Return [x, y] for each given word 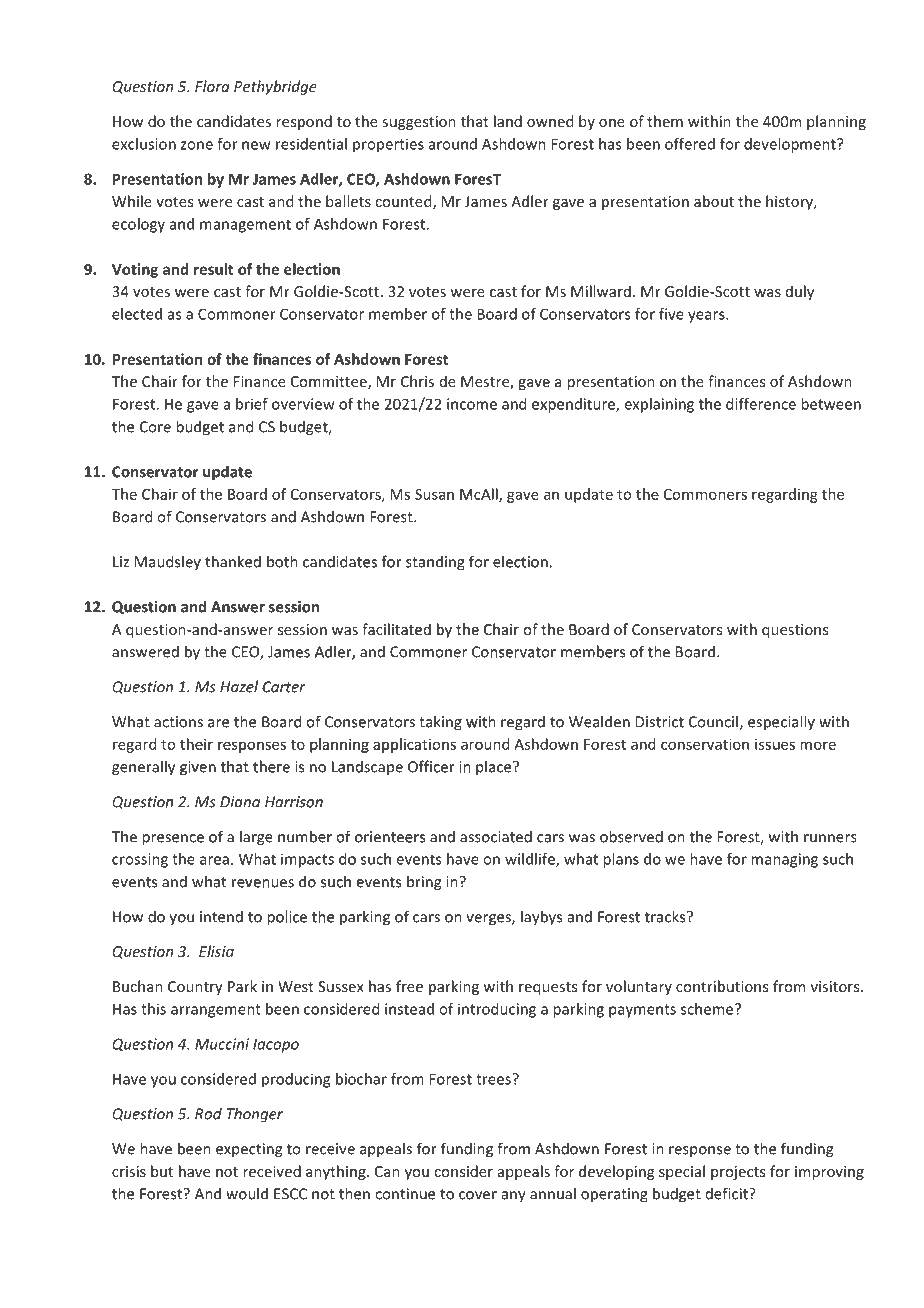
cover [478, 1195]
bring [424, 883]
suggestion [419, 123]
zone [197, 145]
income [472, 404]
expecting [249, 1150]
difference [761, 404]
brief [252, 404]
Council [713, 721]
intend [221, 917]
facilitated [396, 629]
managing [784, 860]
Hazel [239, 686]
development [791, 145]
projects [738, 1173]
